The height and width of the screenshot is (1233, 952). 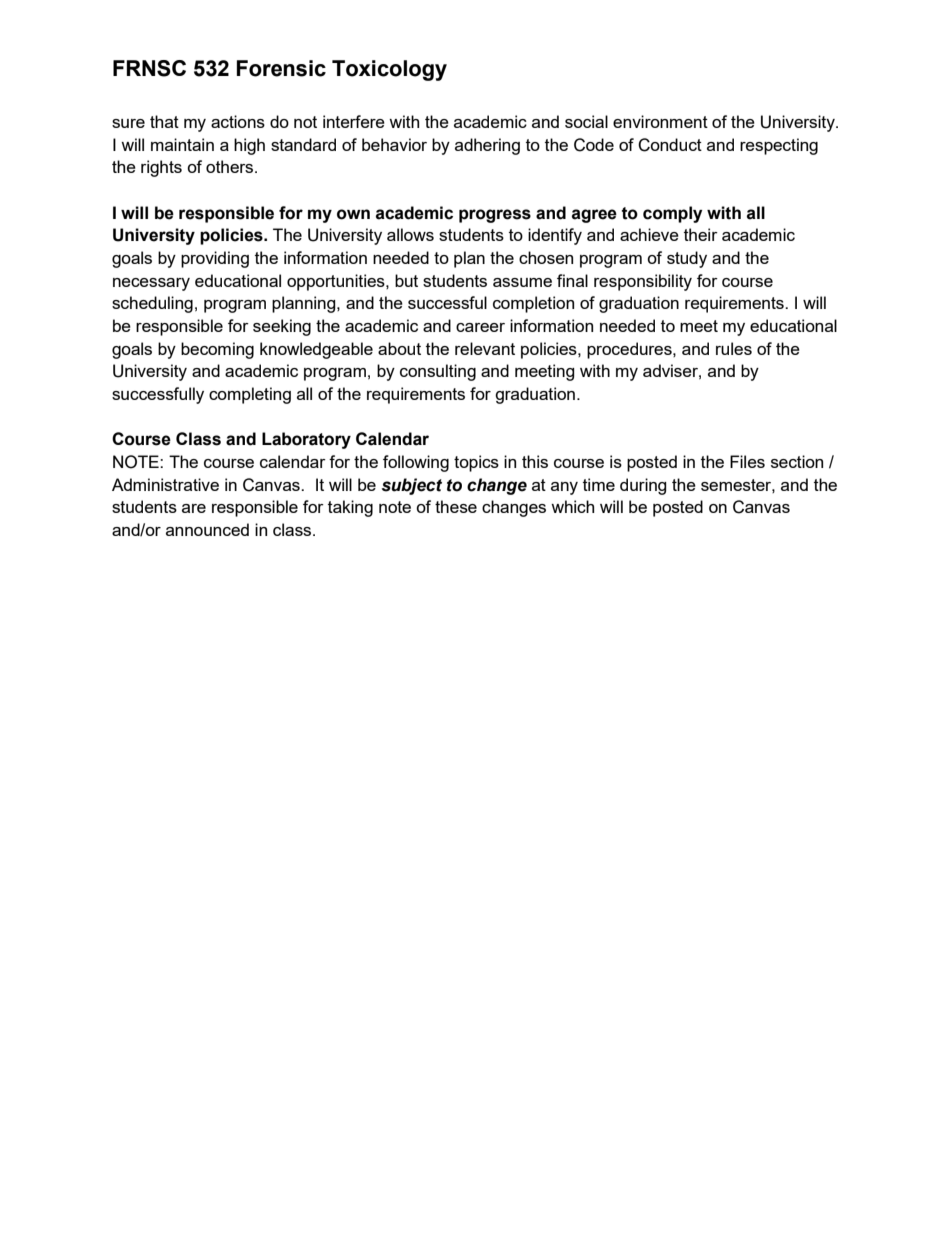 What do you see at coordinates (643, 486) in the screenshot?
I see `during` at bounding box center [643, 486].
